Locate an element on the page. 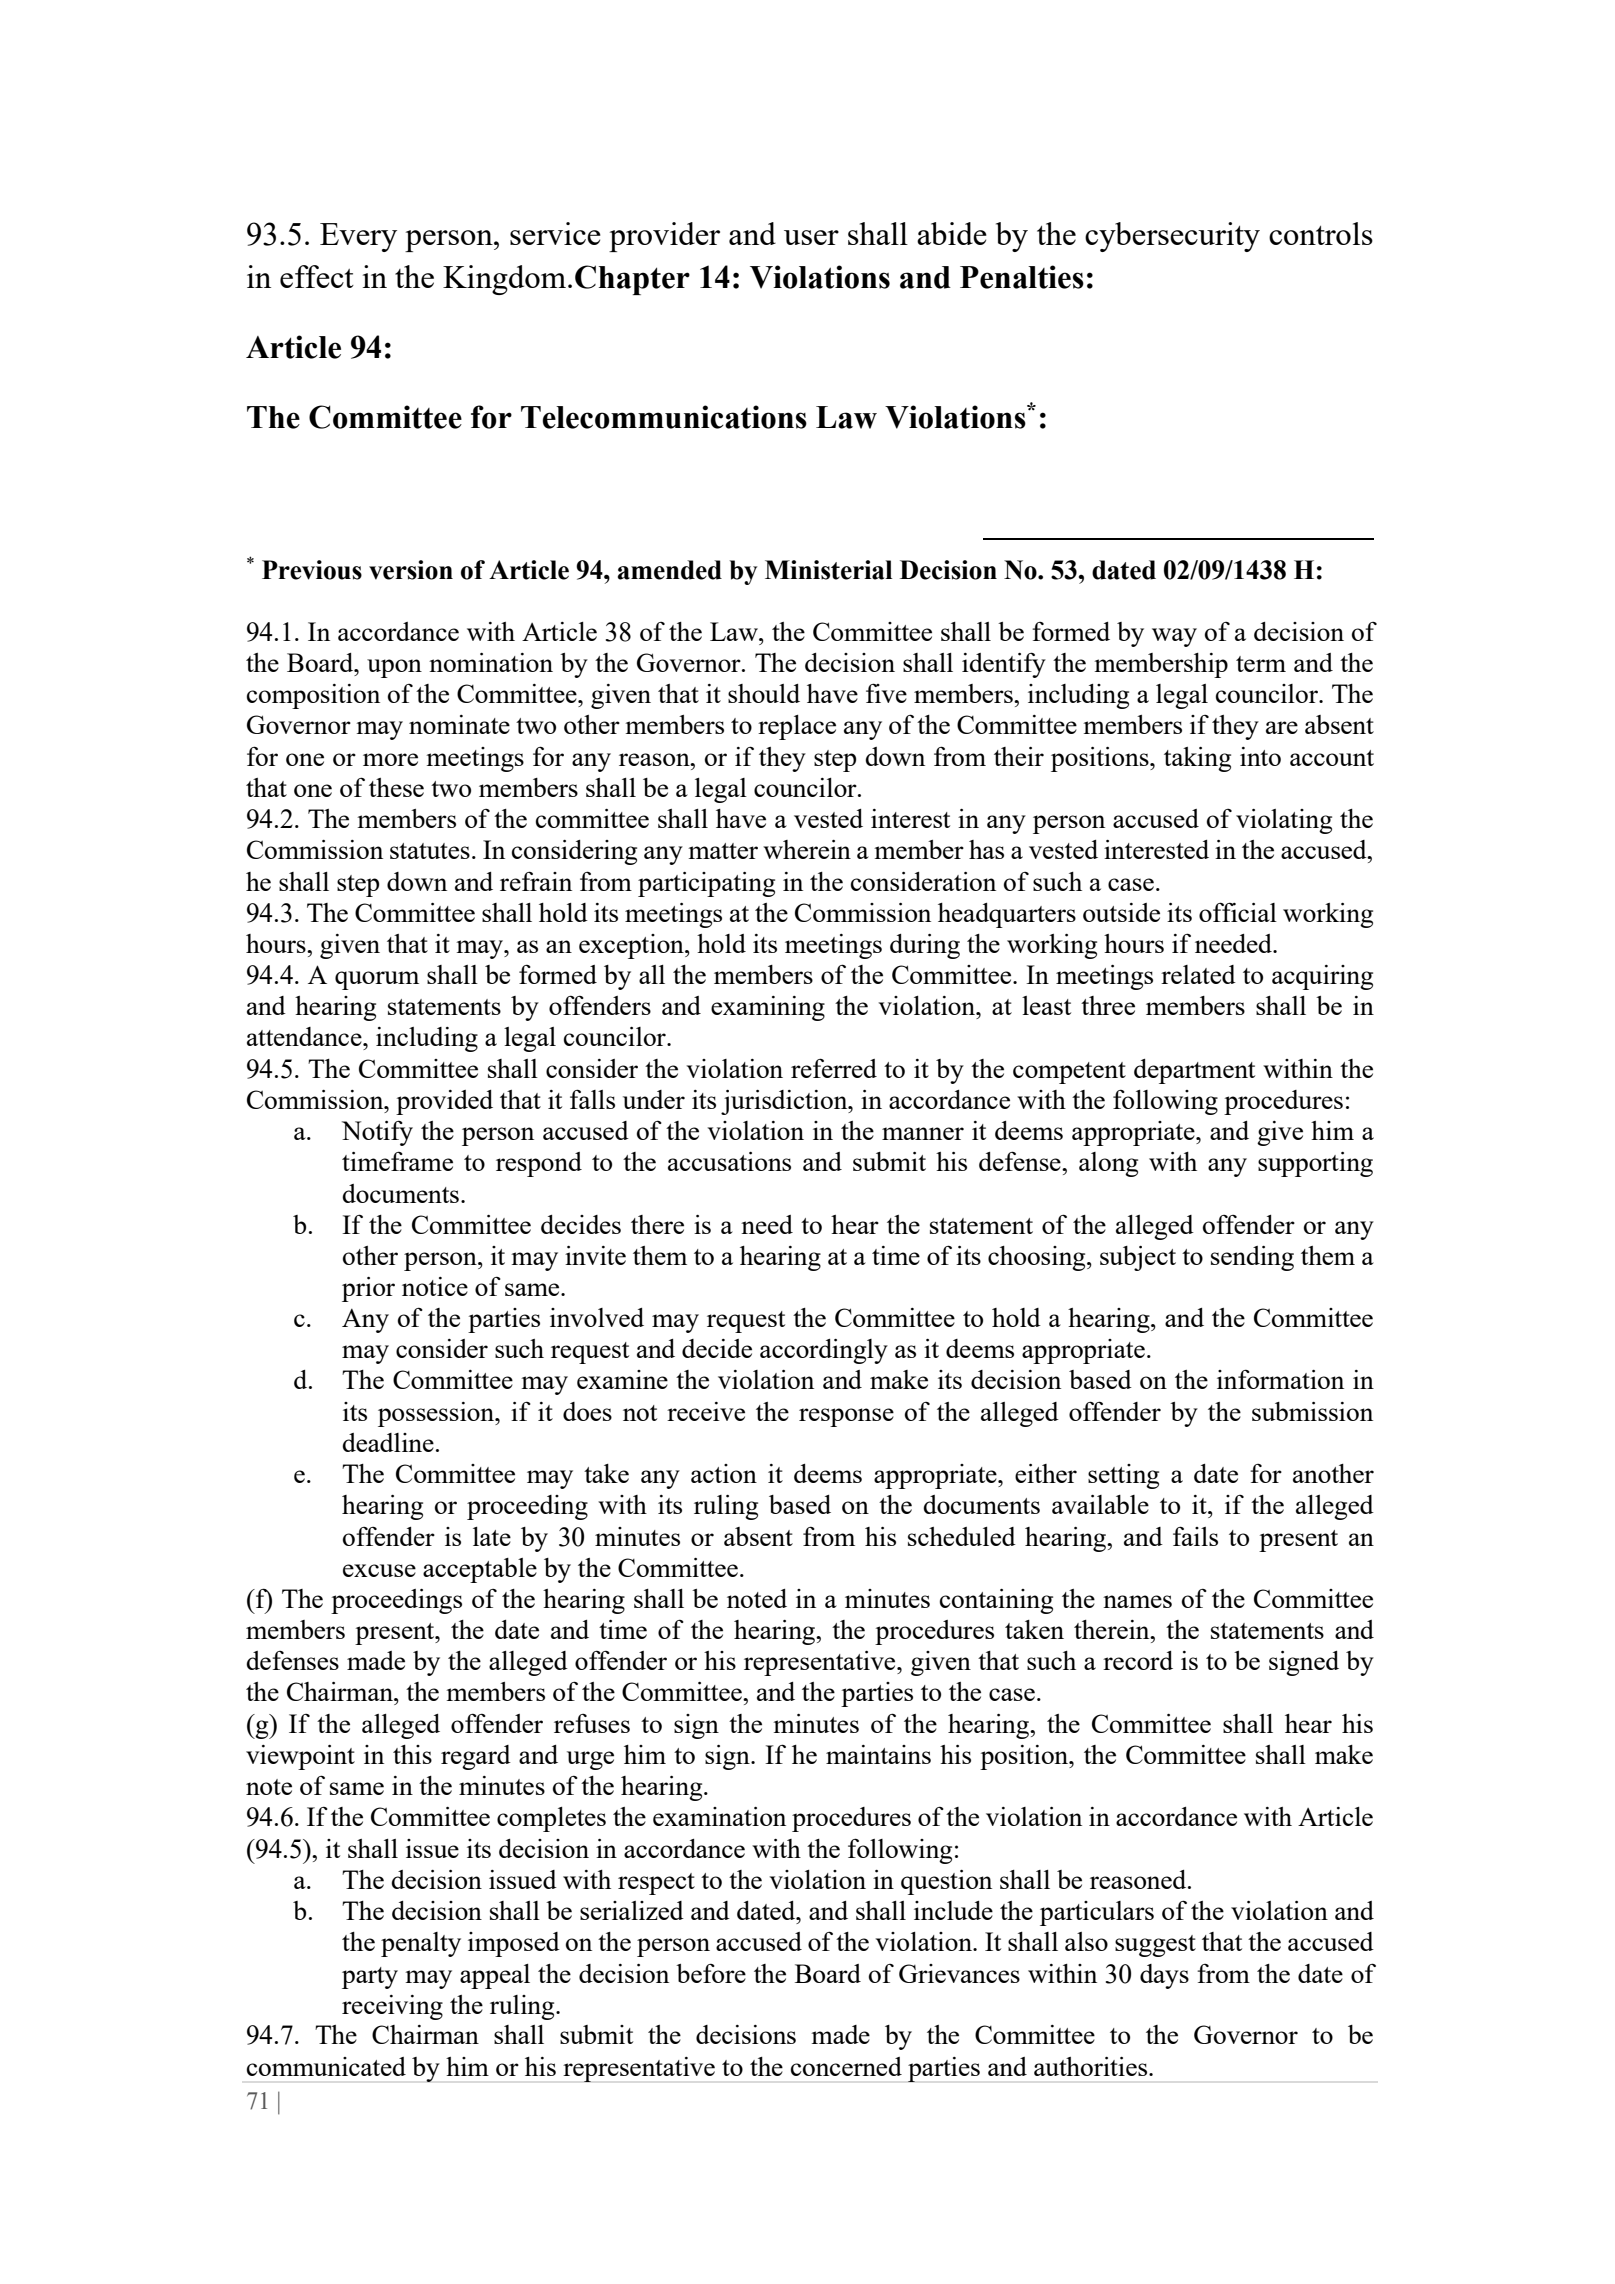  receiving is located at coordinates (392, 2007).
